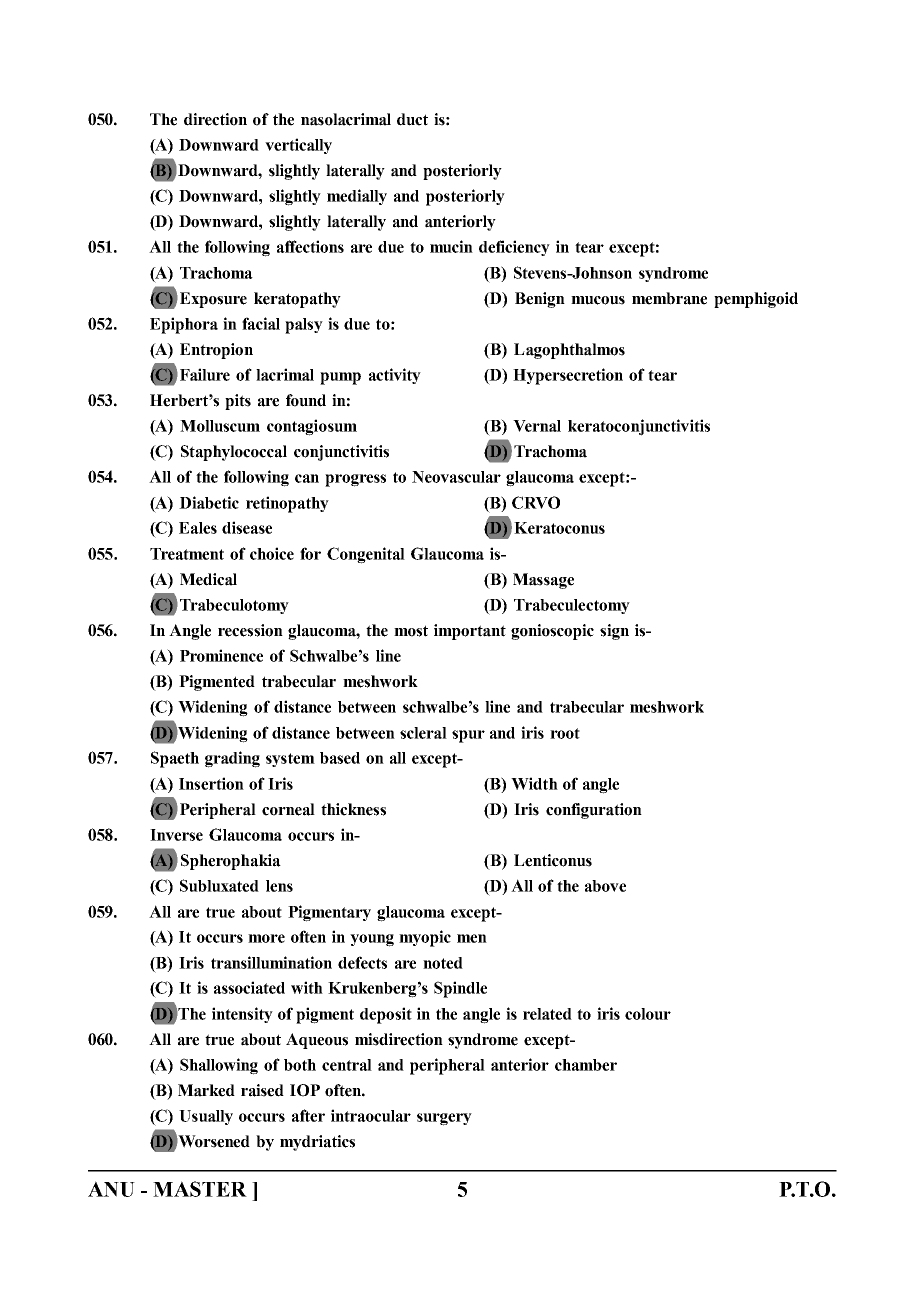 The height and width of the screenshot is (1308, 924). What do you see at coordinates (298, 146) in the screenshot?
I see `vertically` at bounding box center [298, 146].
